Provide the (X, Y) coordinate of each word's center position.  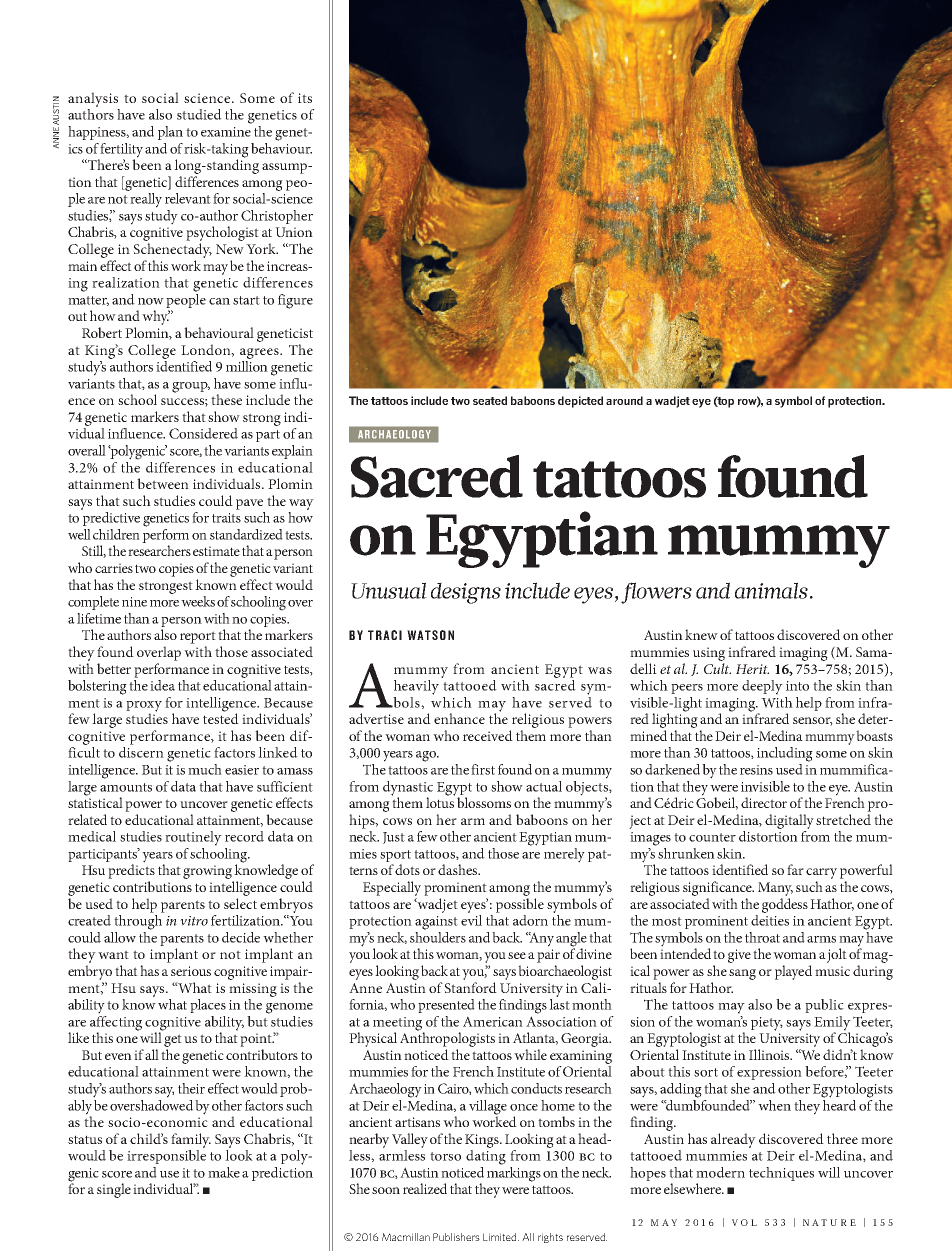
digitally (789, 821)
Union (294, 232)
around (624, 400)
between (163, 483)
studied (199, 114)
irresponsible (166, 1157)
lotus (440, 801)
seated (490, 400)
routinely (193, 838)
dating (486, 1157)
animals (771, 590)
